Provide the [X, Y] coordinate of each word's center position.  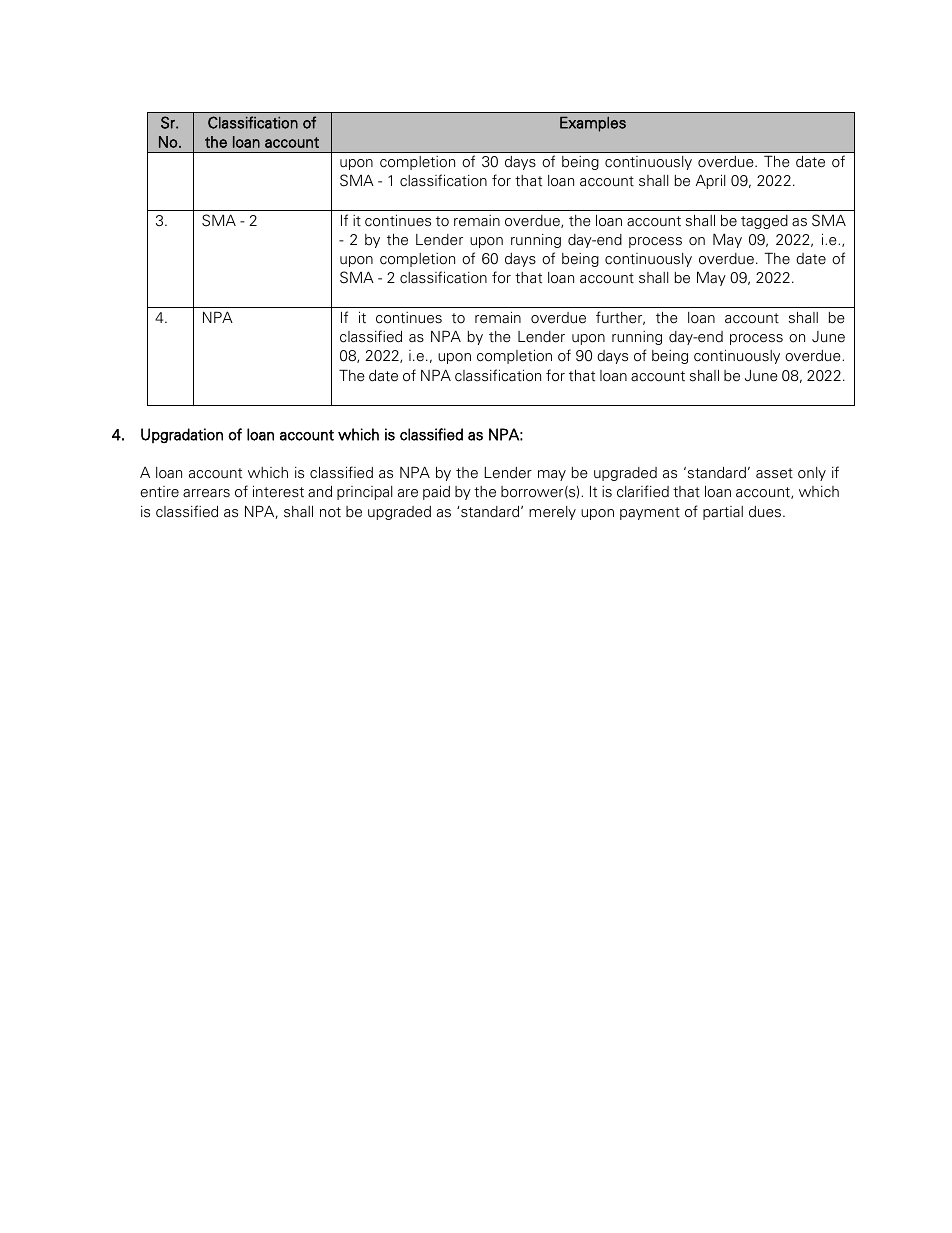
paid [436, 492]
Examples [593, 124]
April [710, 181]
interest [278, 491]
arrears [206, 493]
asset [774, 473]
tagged [764, 222]
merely [552, 513]
